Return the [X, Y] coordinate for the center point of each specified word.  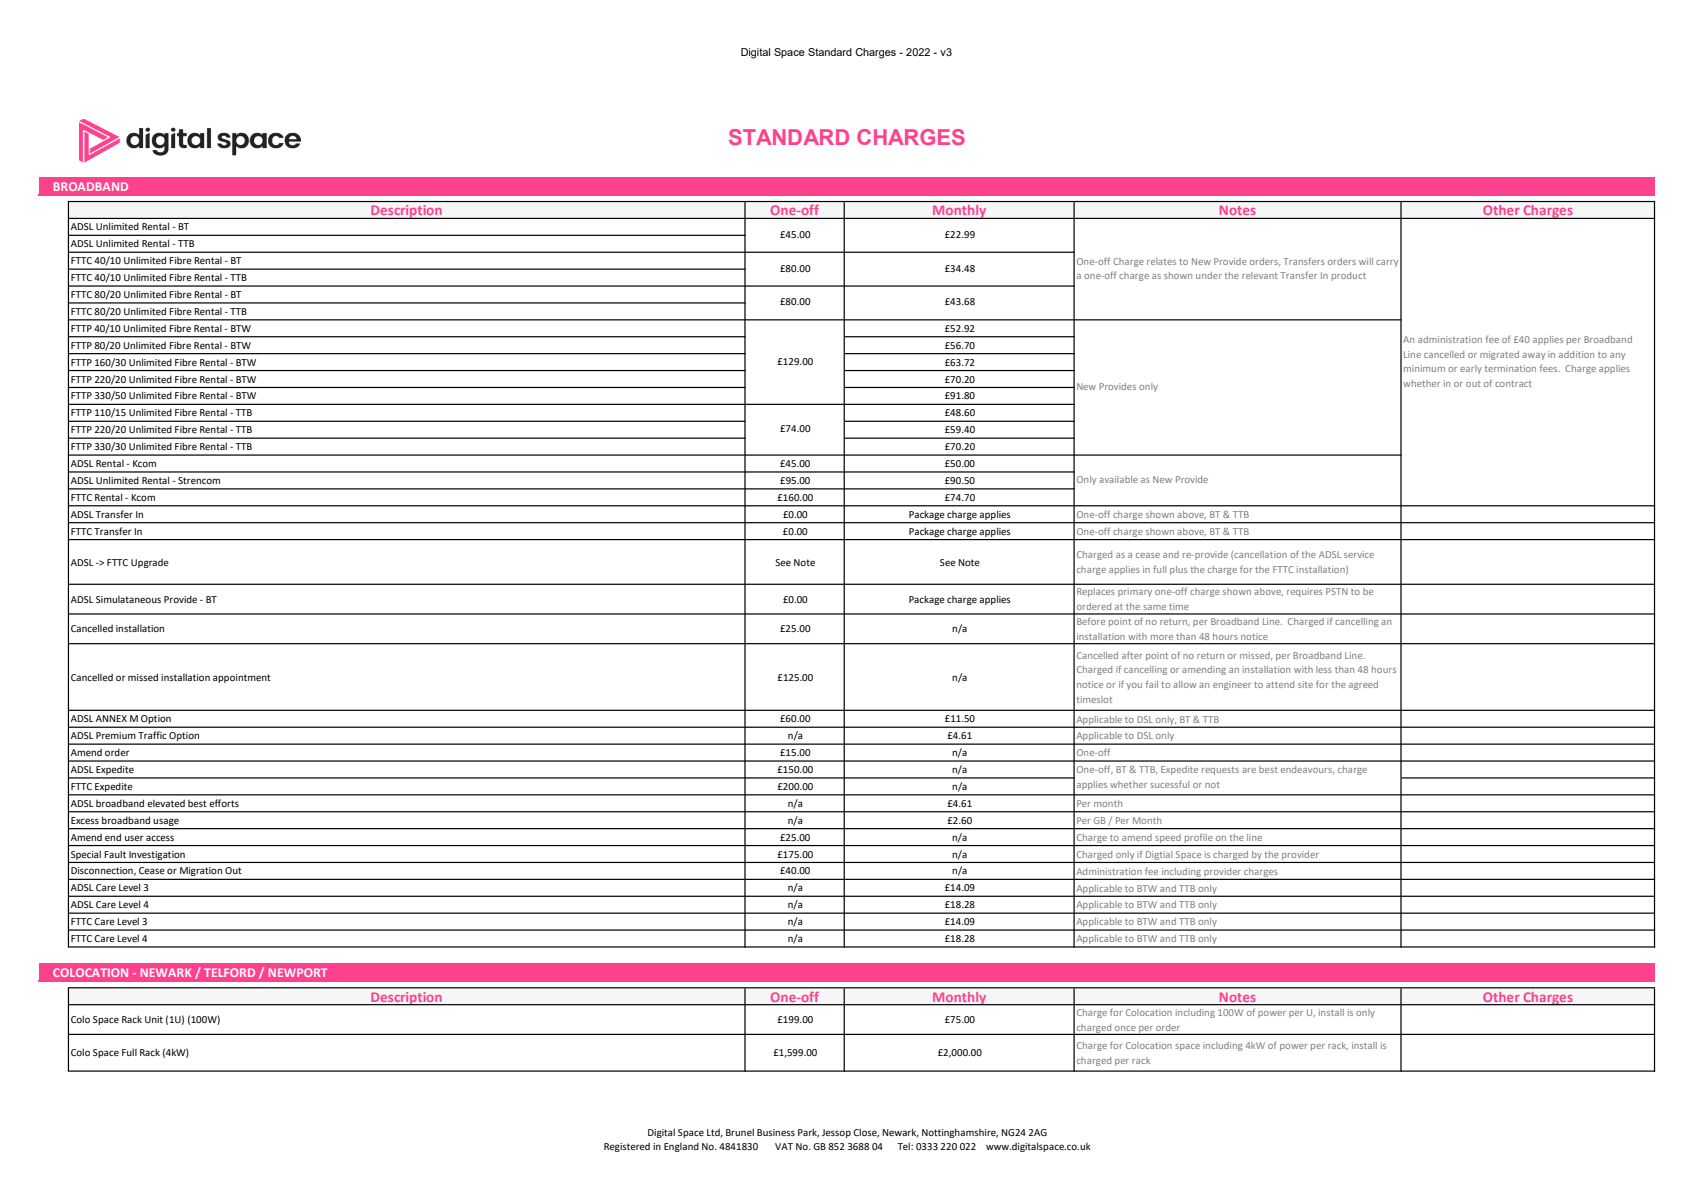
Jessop [836, 1133]
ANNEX [111, 718]
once [1125, 1028]
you [1134, 686]
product [1349, 276]
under [1209, 275]
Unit [154, 1019]
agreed [1363, 685]
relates [1161, 261]
